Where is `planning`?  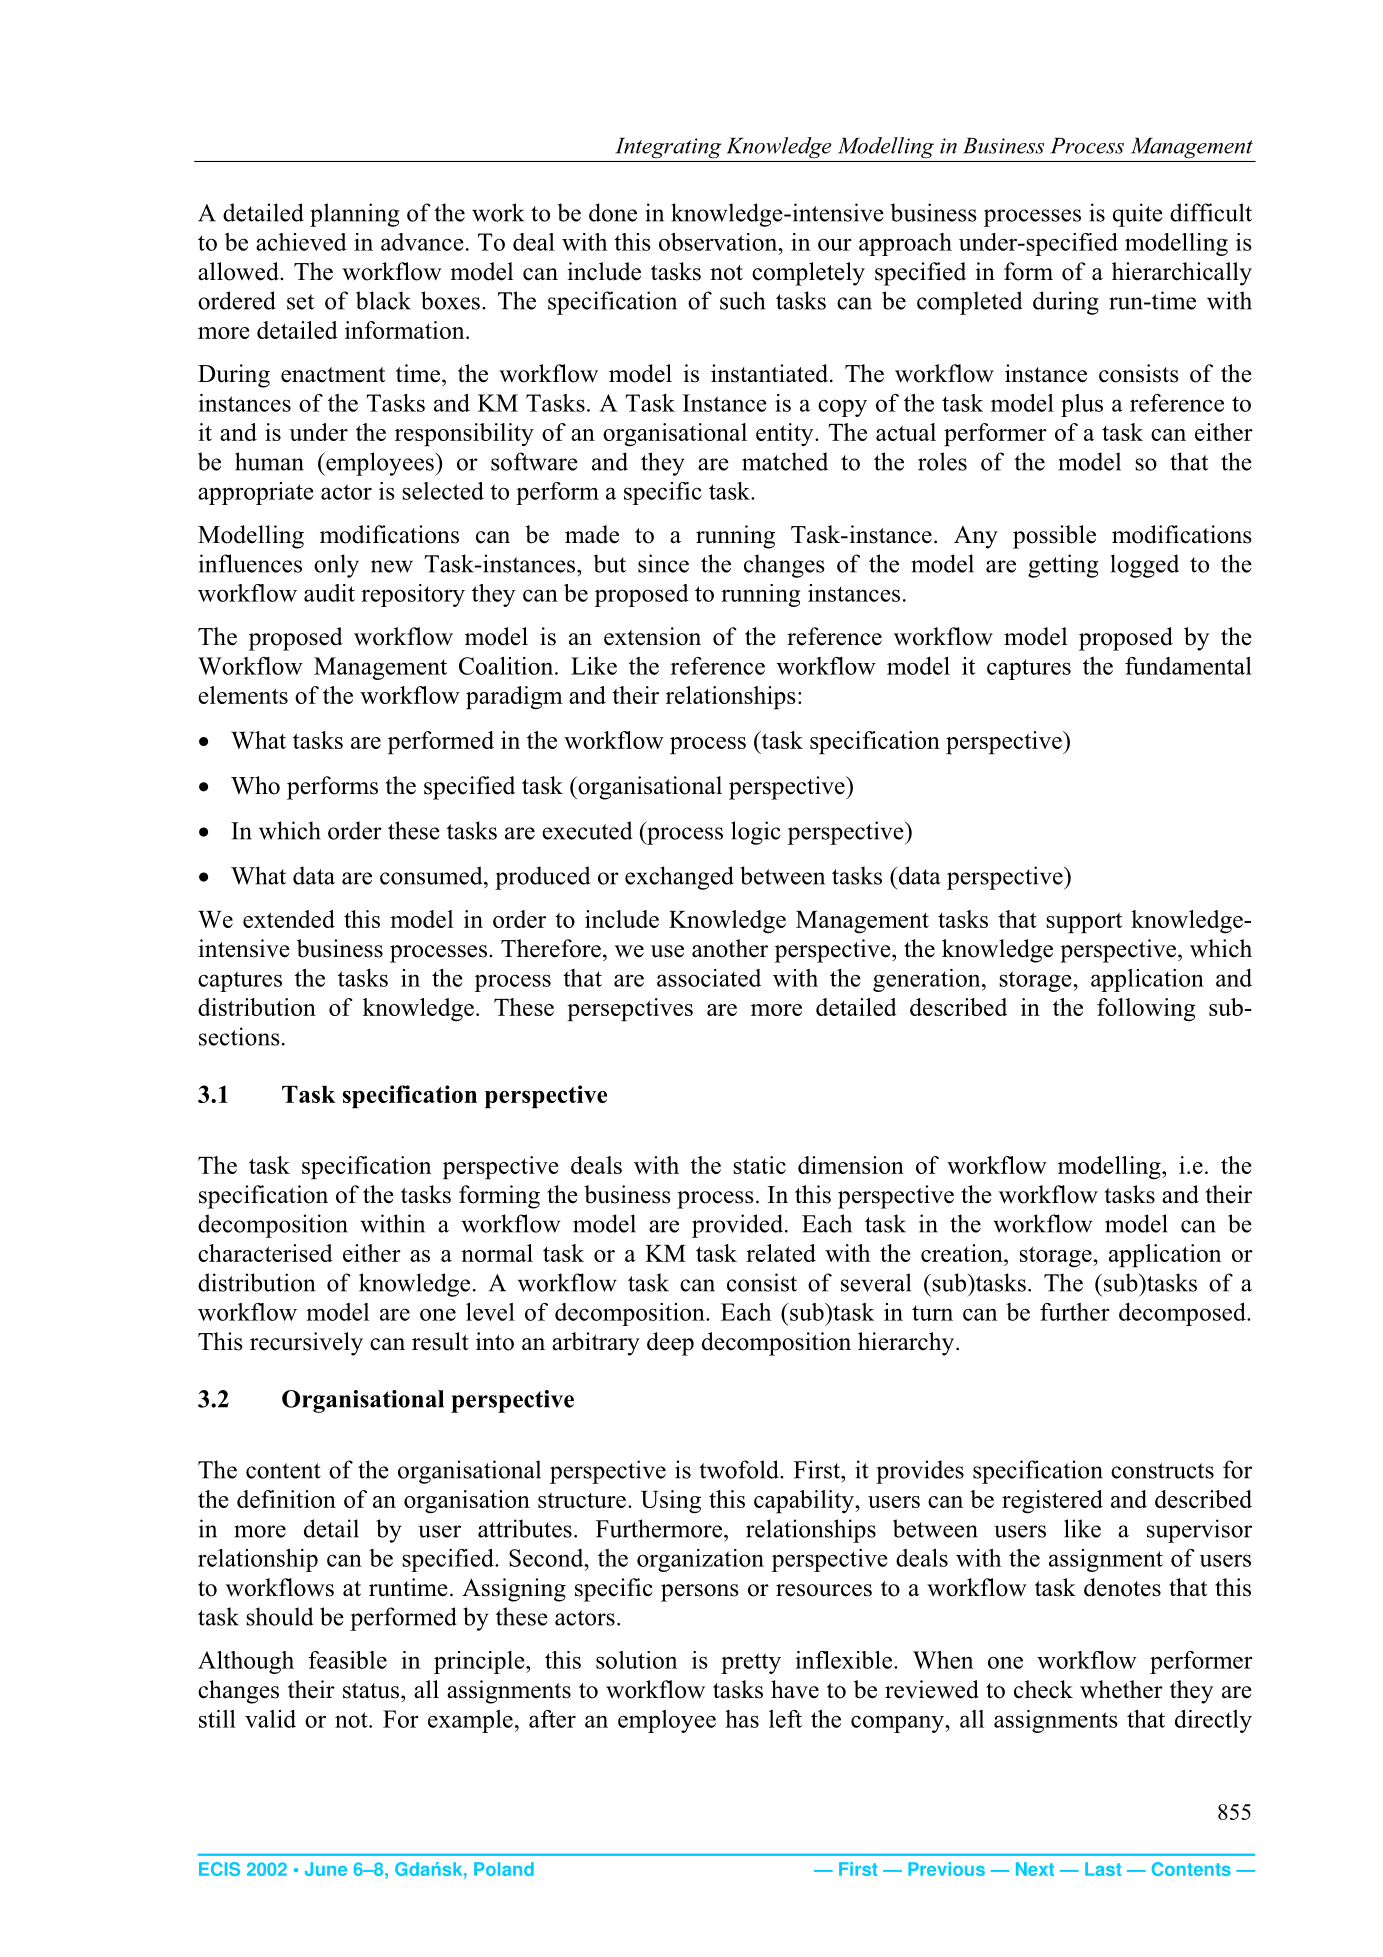
planning is located at coordinates (354, 215).
